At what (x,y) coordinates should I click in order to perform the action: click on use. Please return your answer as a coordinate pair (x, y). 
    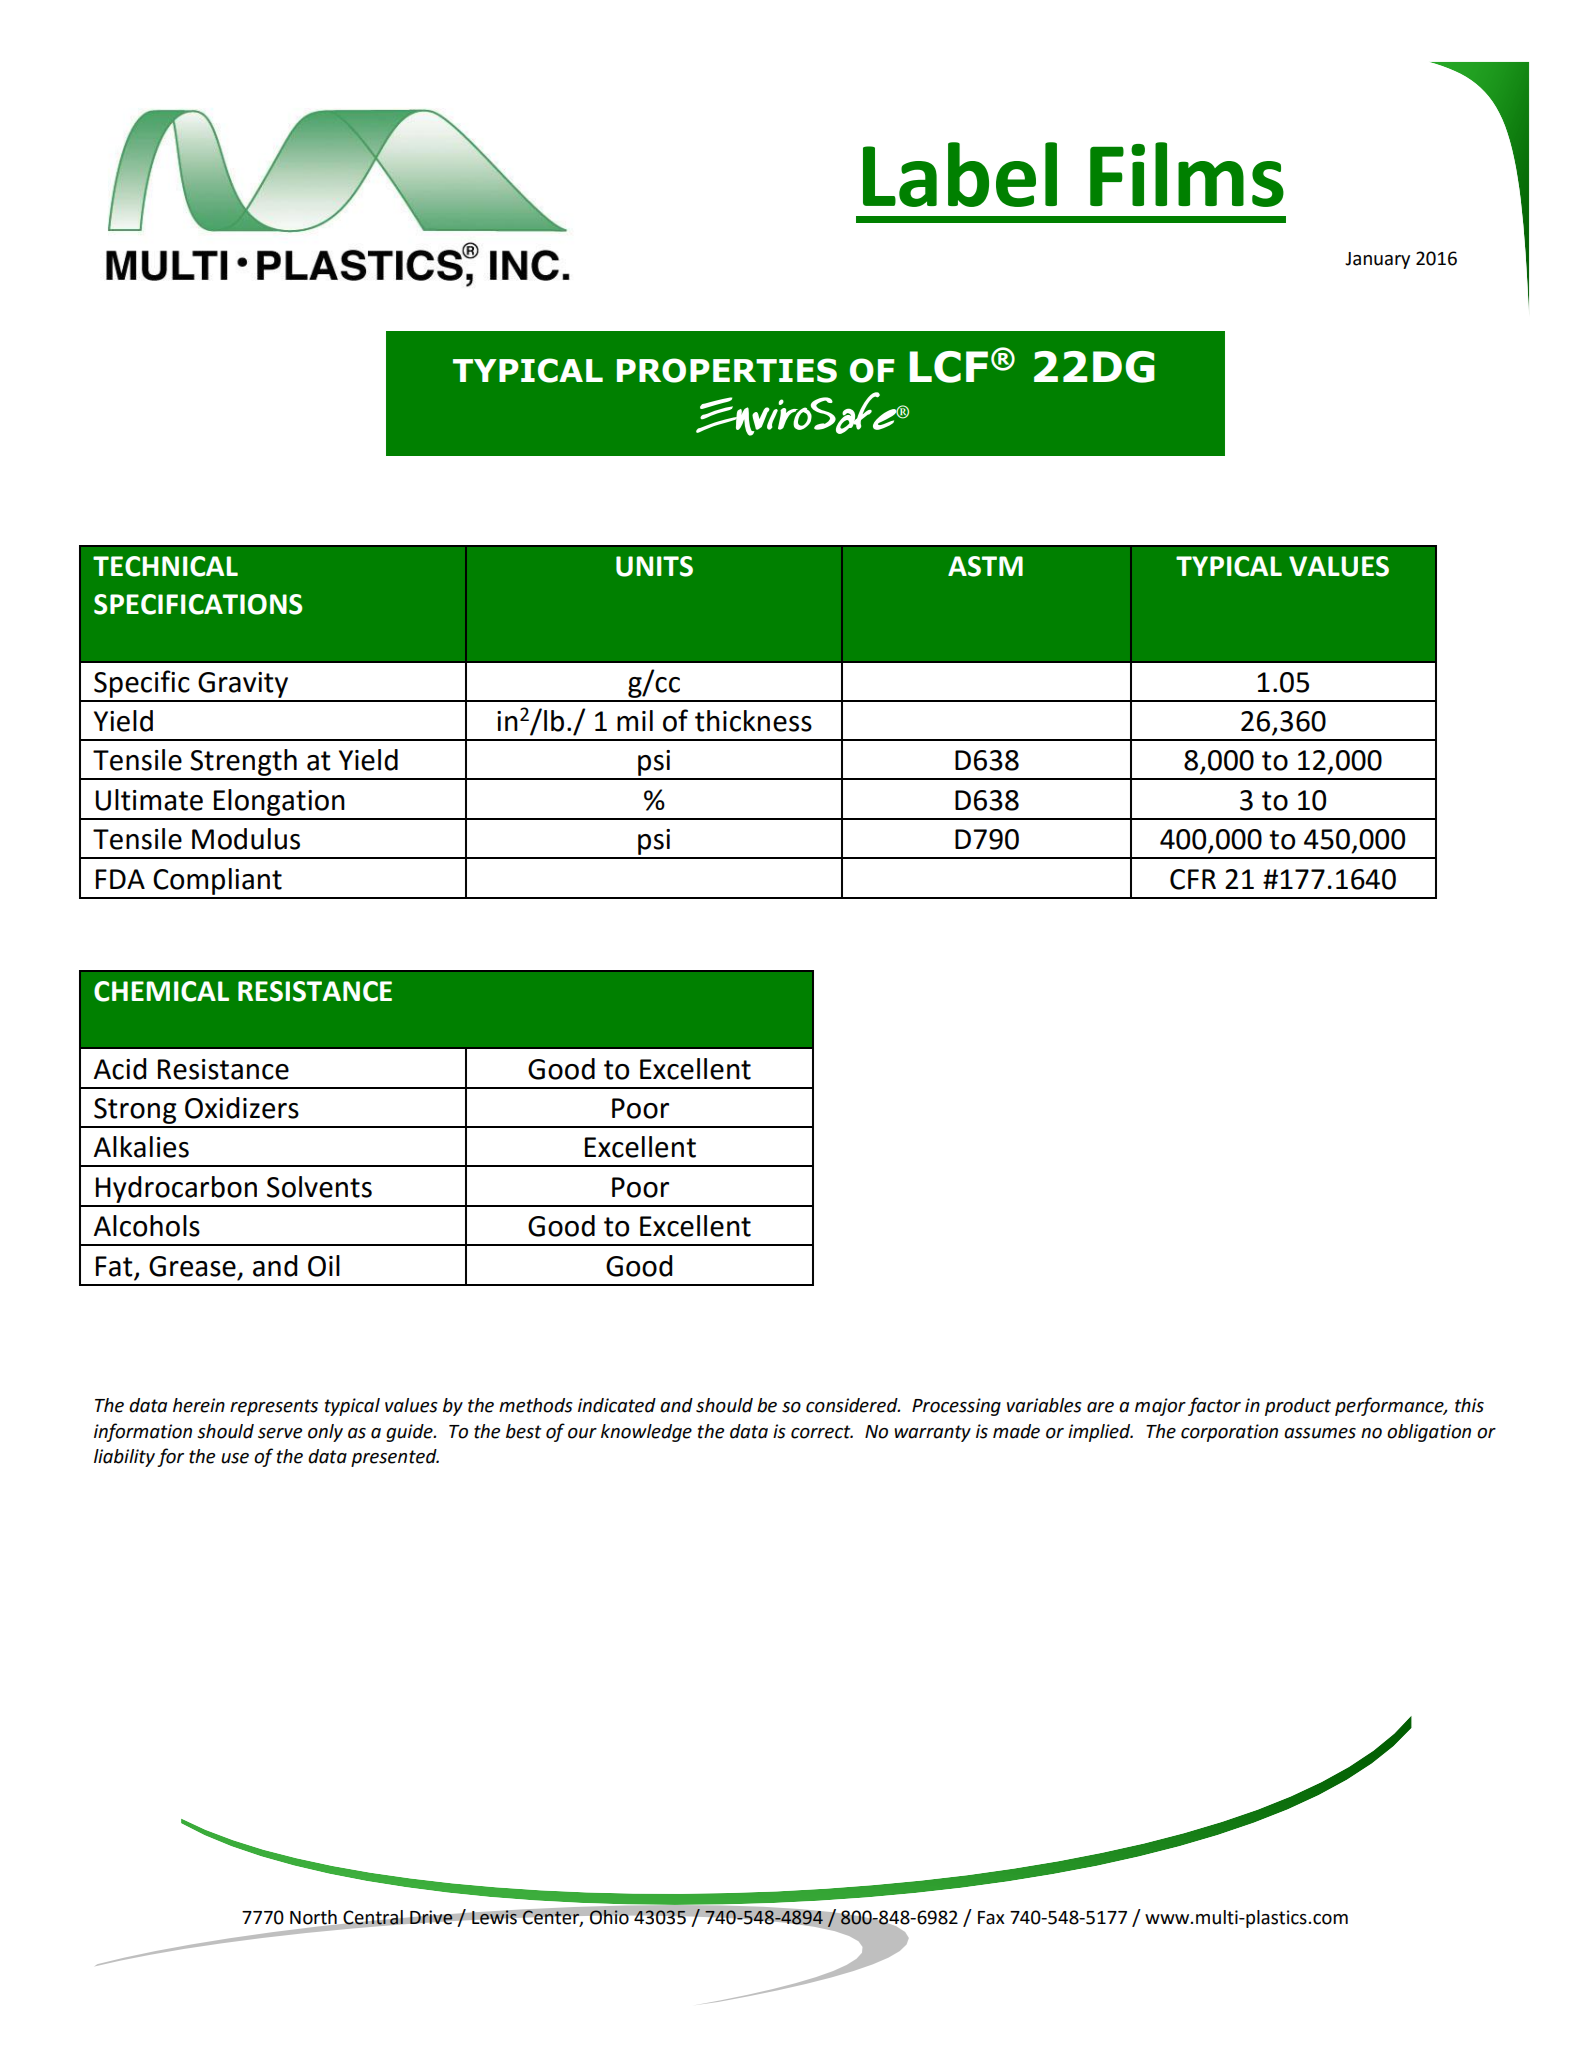
    Looking at the image, I should click on (235, 1458).
